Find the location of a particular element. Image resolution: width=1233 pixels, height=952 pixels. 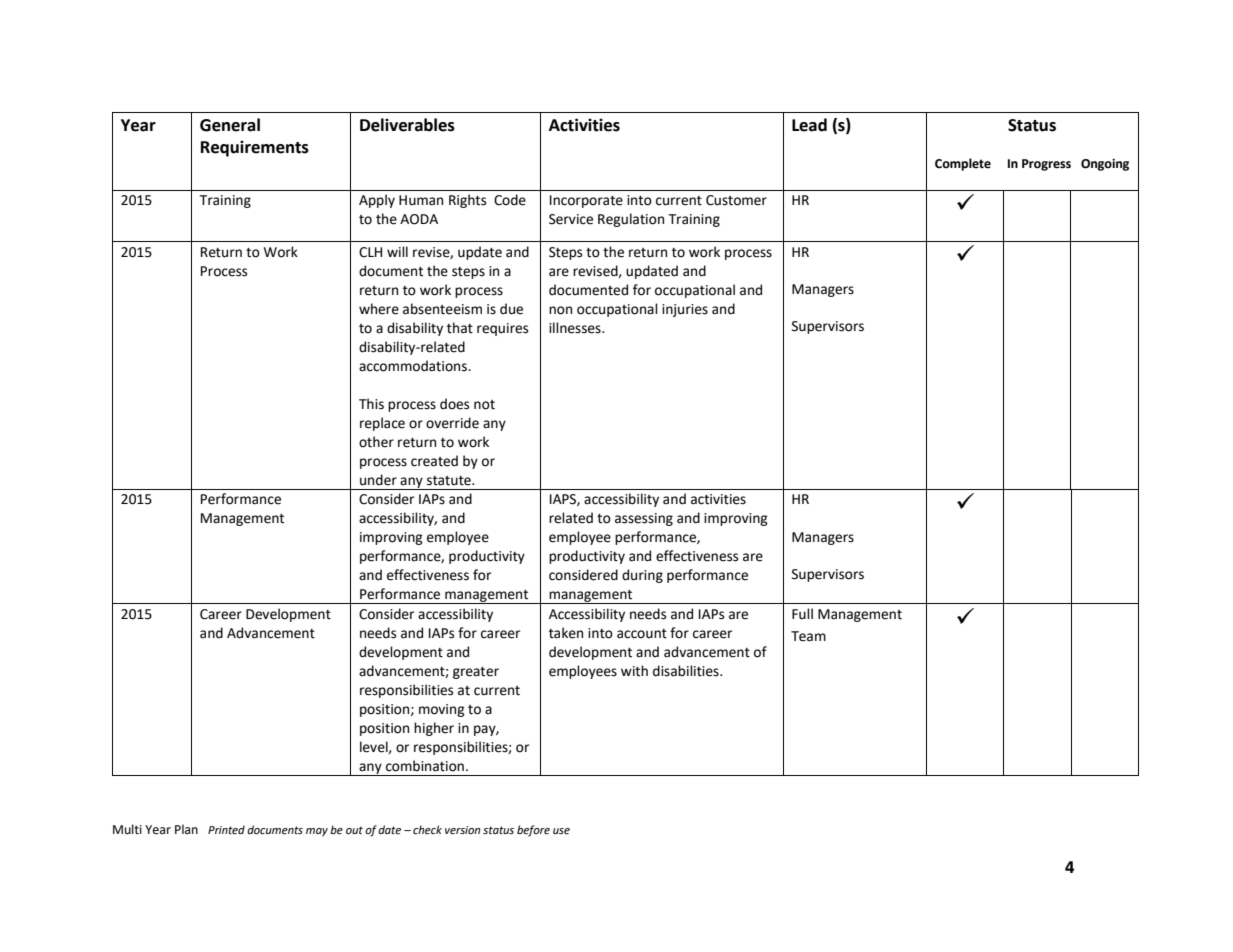

Complete is located at coordinates (963, 164).
